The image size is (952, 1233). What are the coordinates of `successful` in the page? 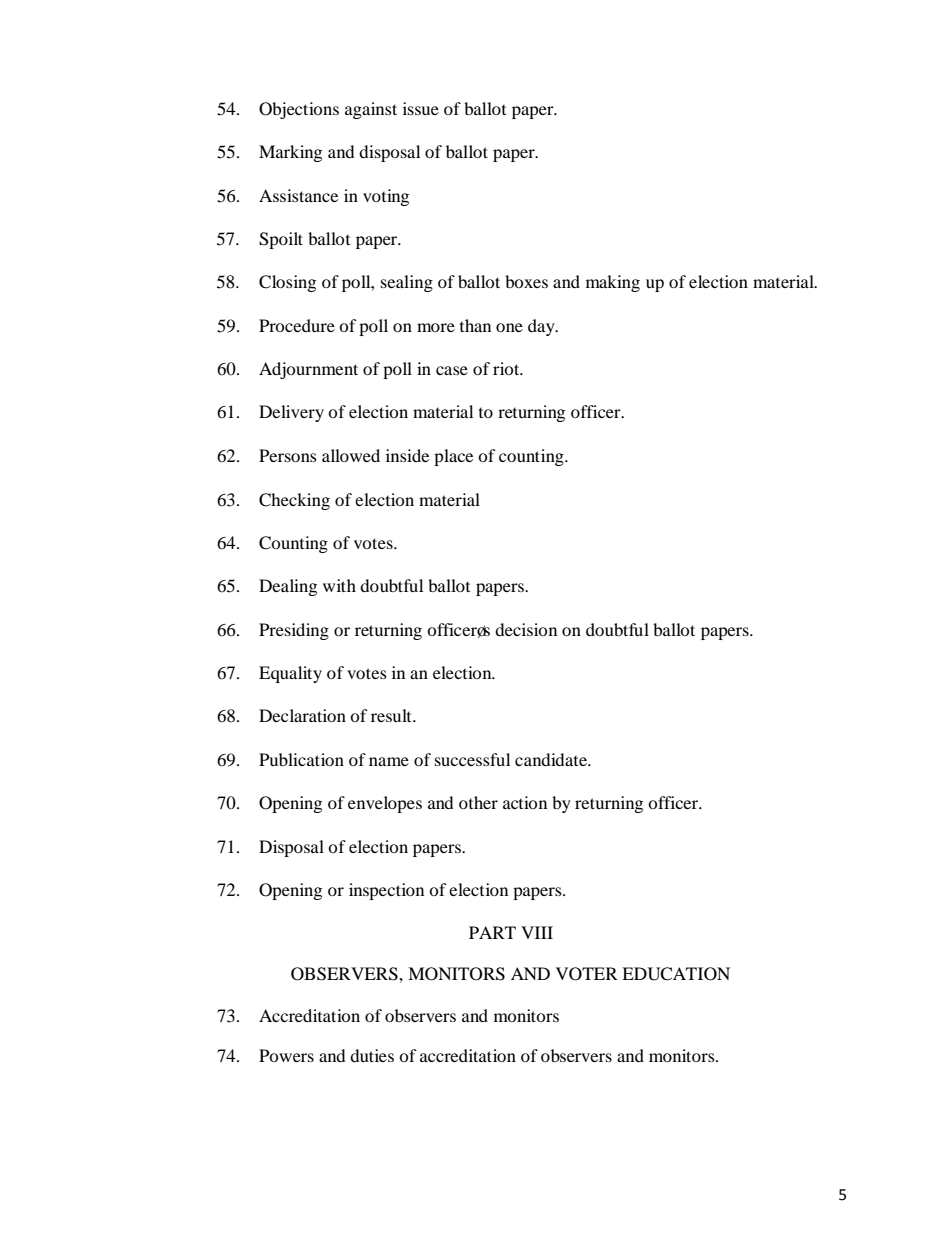 It's located at (472, 759).
